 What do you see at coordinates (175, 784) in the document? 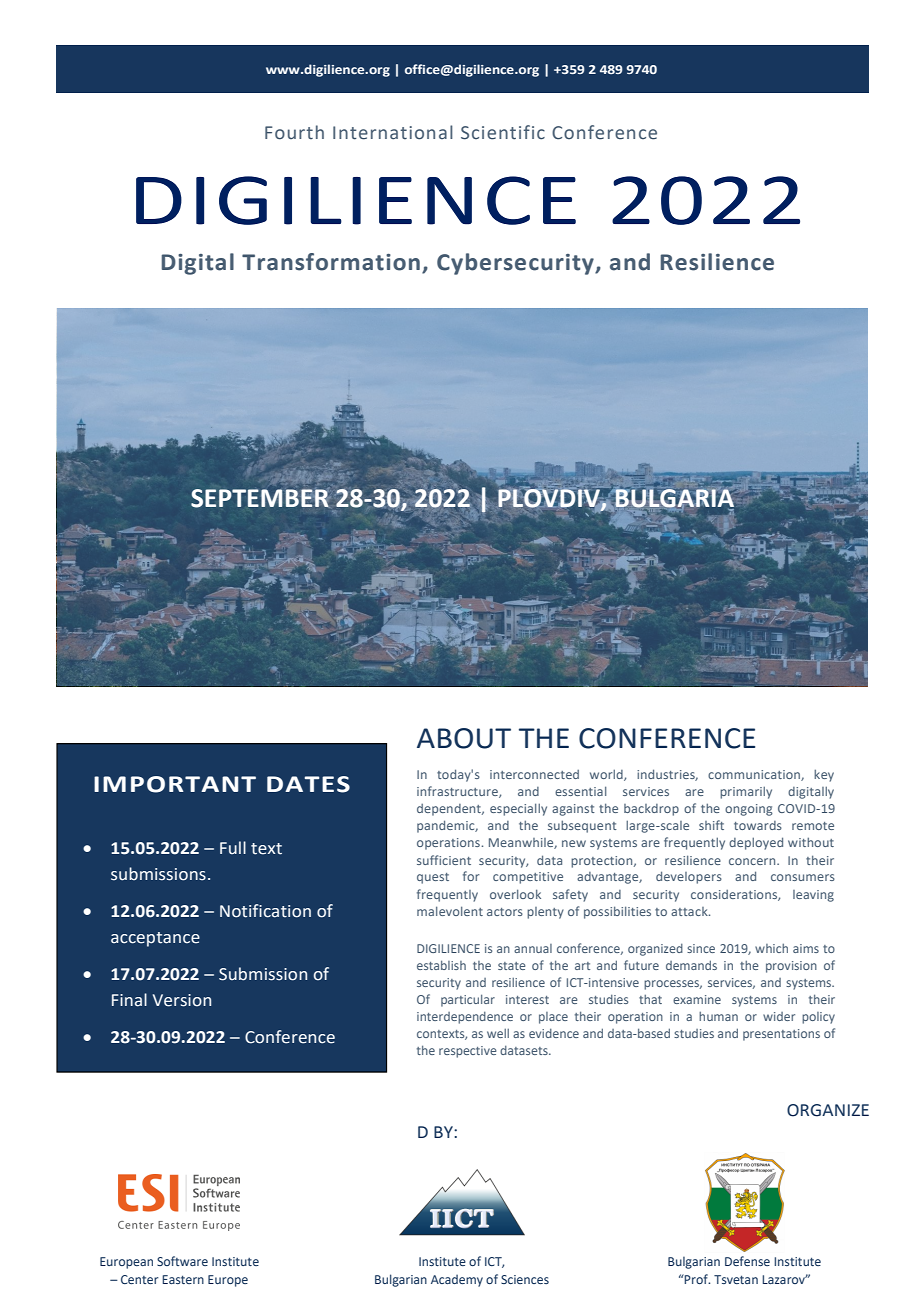
I see `IMPORTANT` at bounding box center [175, 784].
